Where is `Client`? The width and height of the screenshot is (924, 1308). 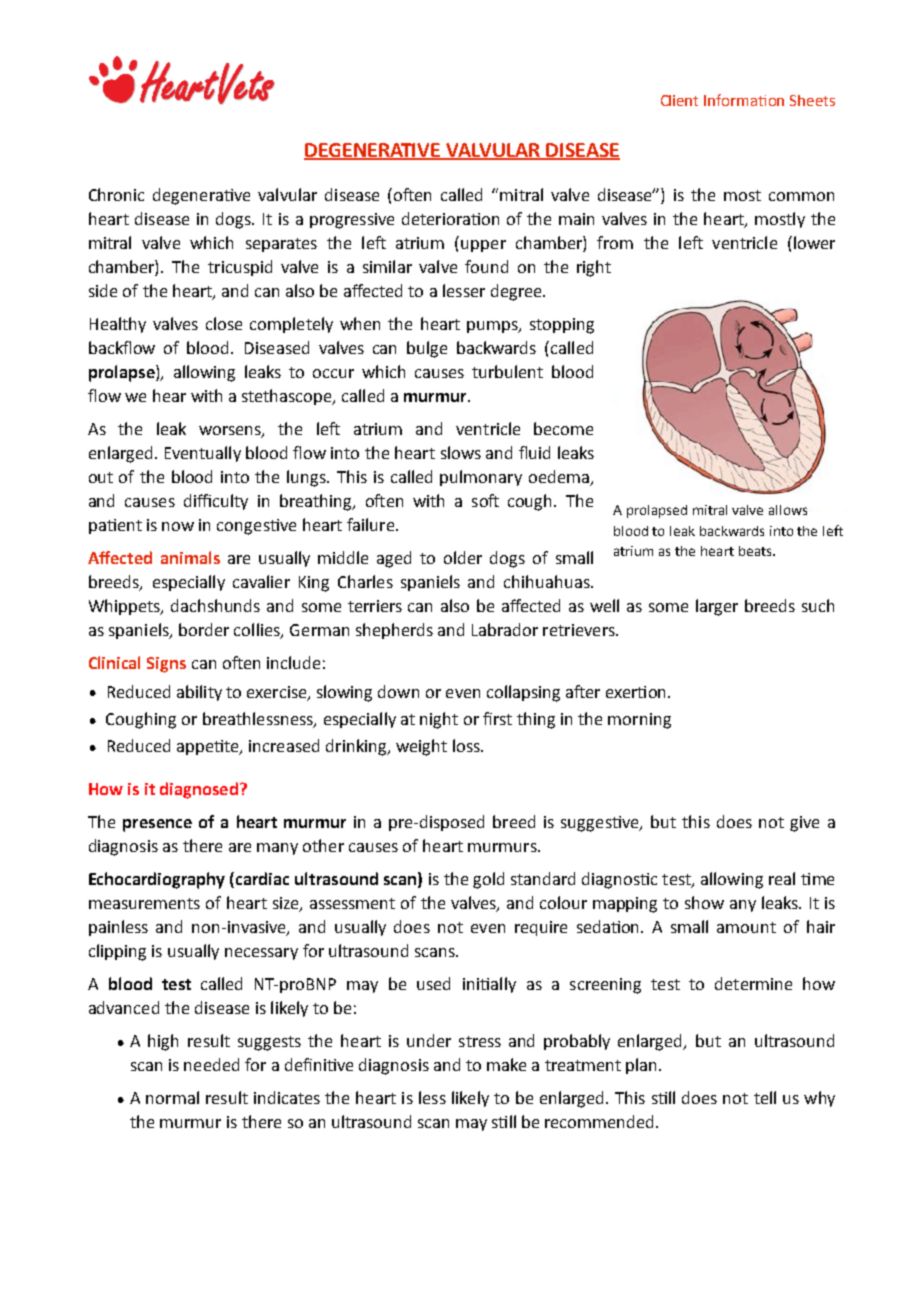
Client is located at coordinates (679, 100).
